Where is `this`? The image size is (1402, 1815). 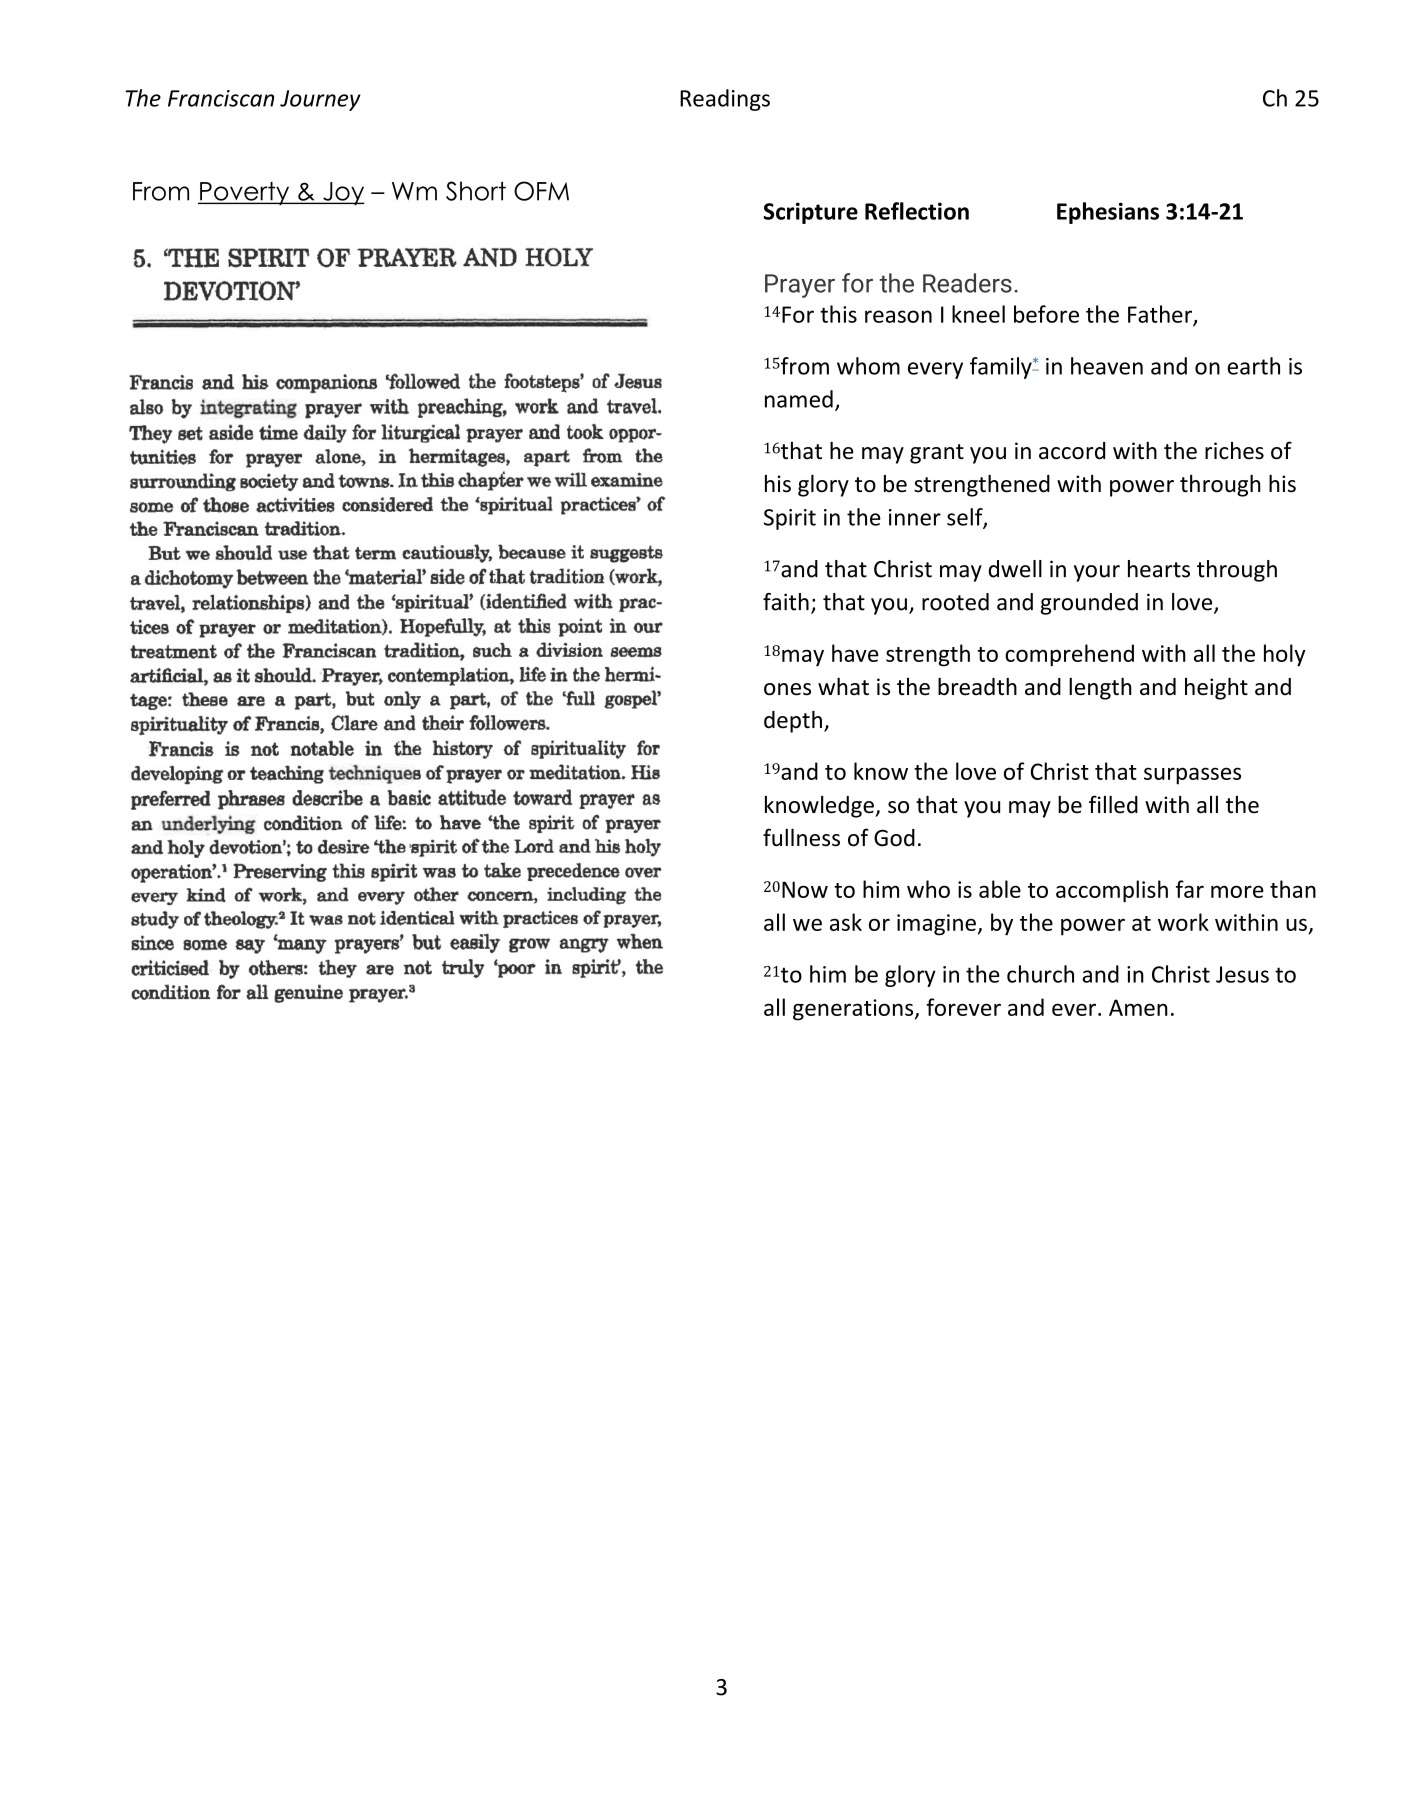 this is located at coordinates (838, 314).
